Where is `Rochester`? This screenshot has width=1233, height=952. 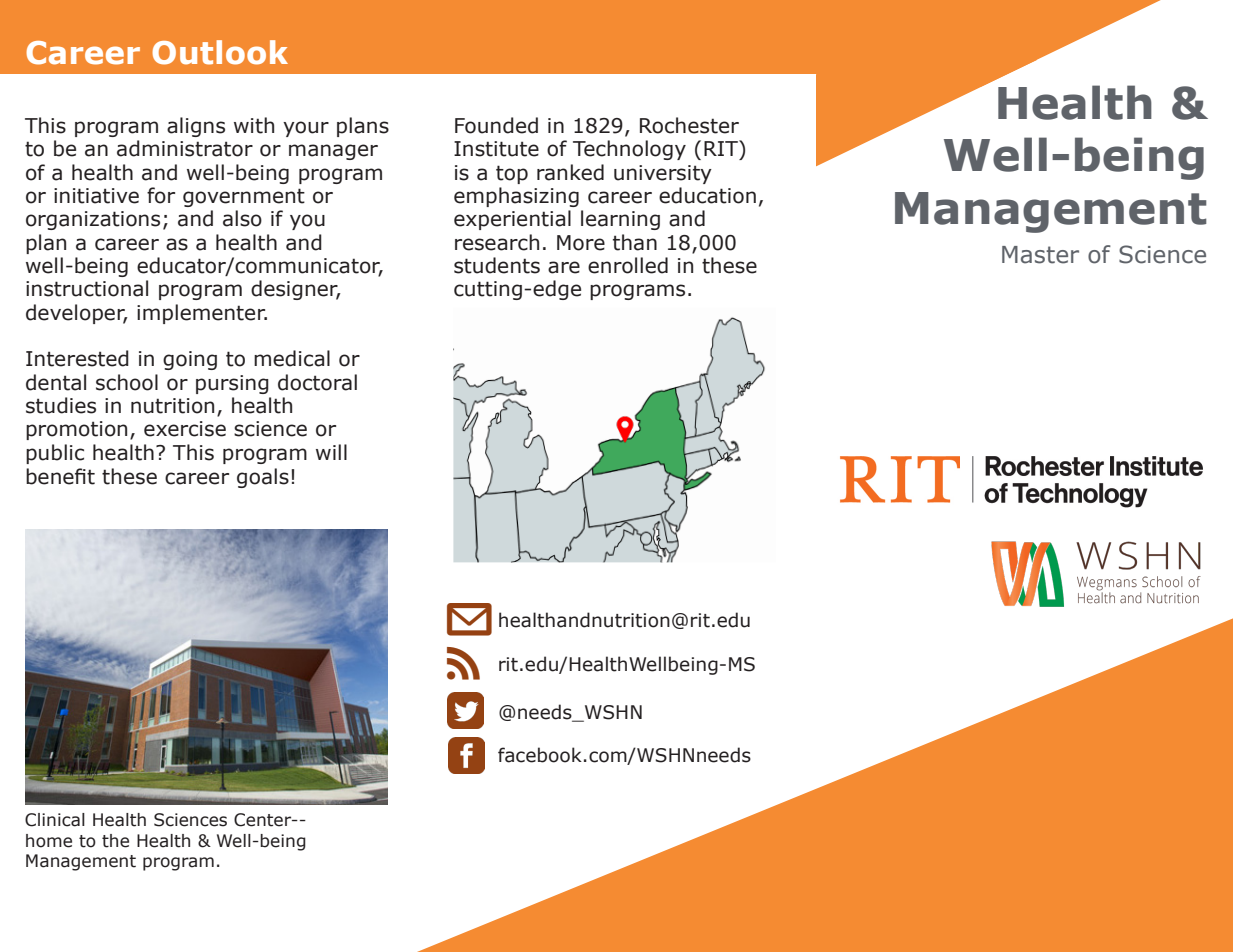 Rochester is located at coordinates (689, 125).
